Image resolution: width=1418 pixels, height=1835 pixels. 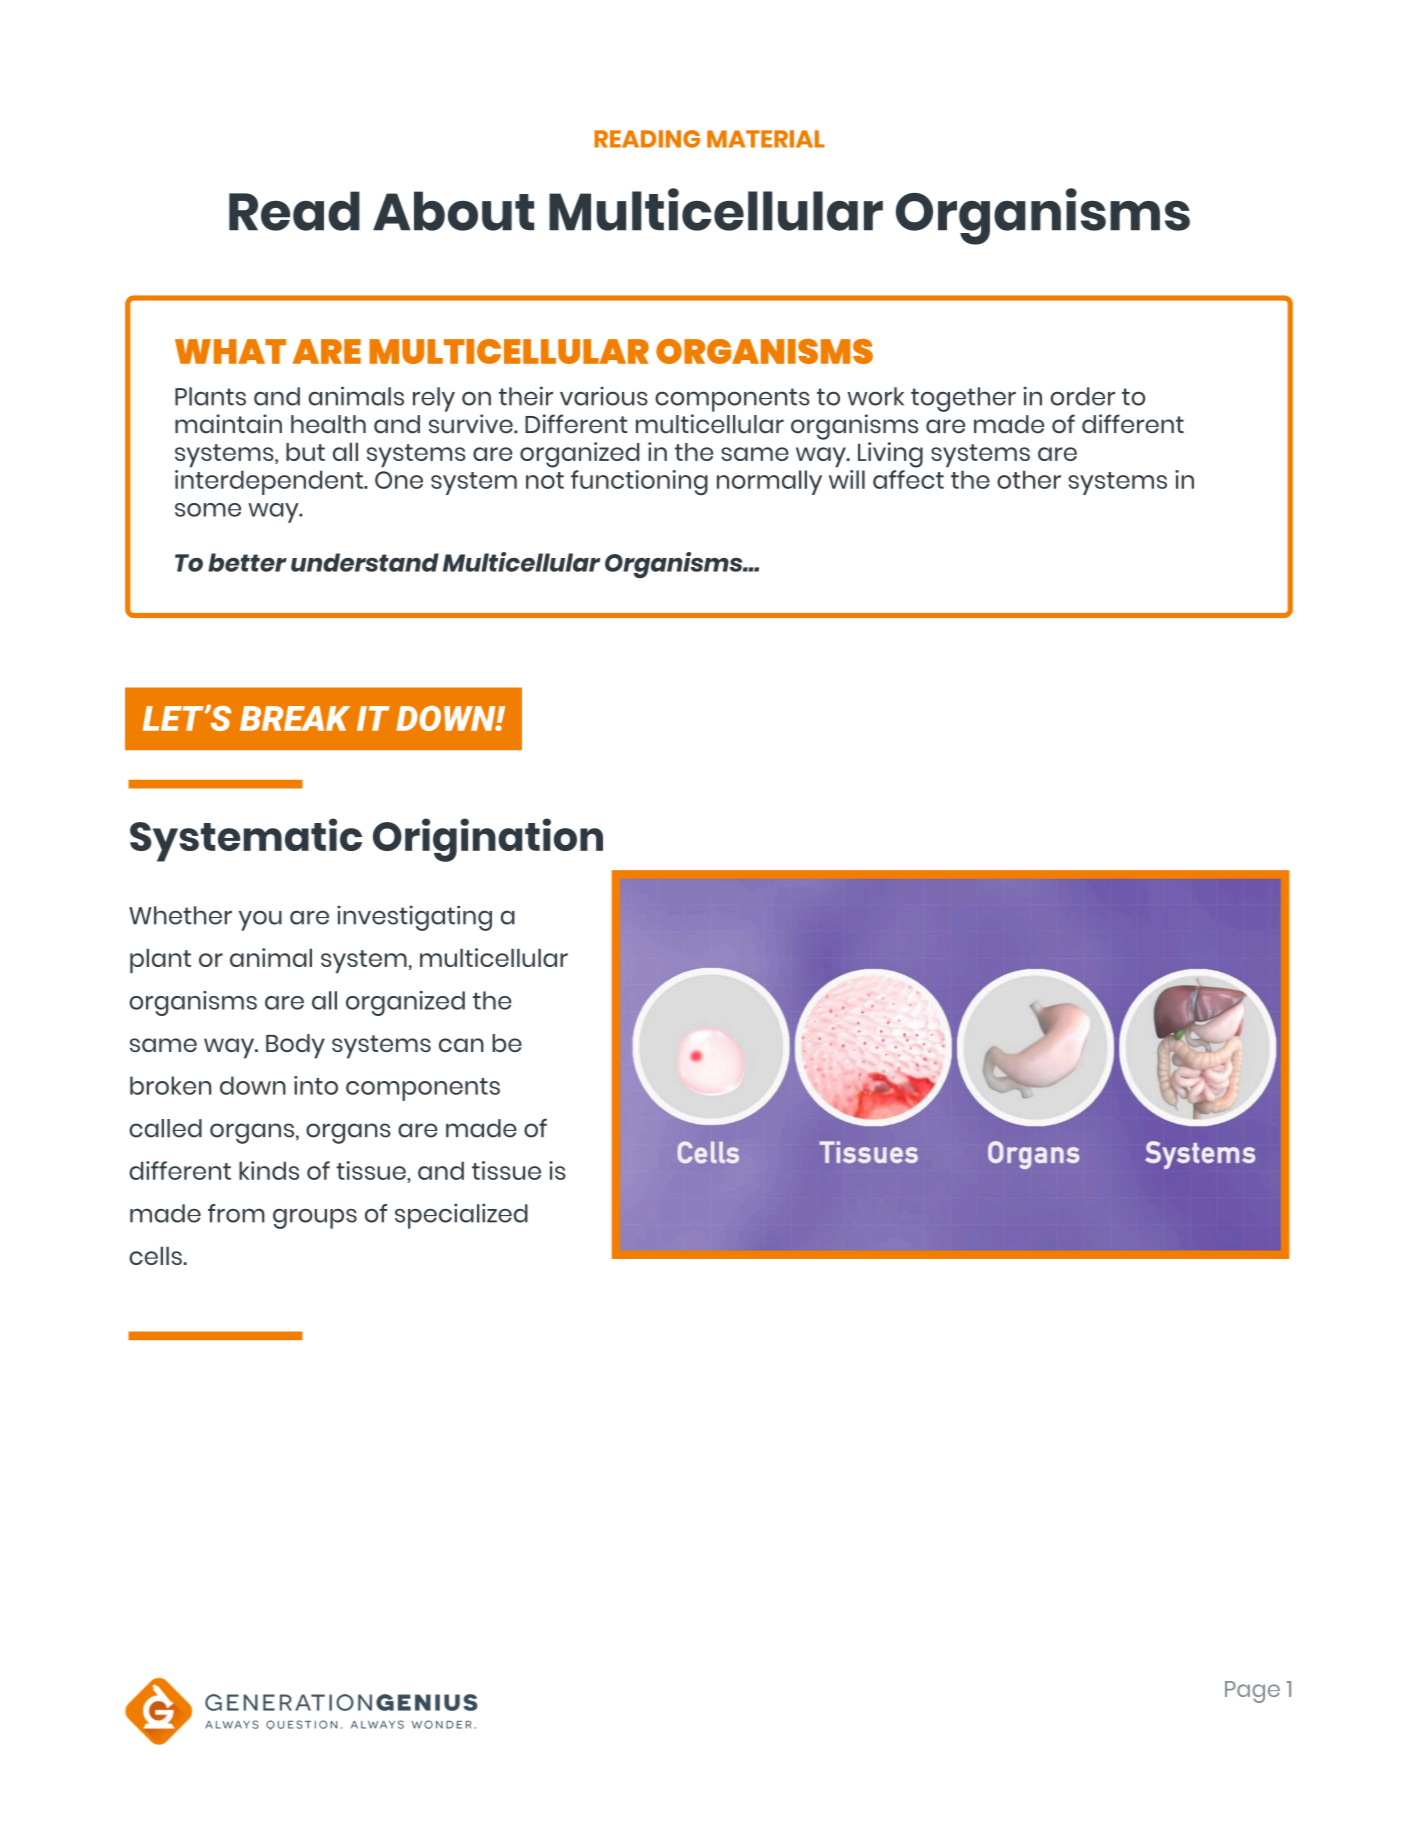 I want to click on order, so click(x=1083, y=396).
